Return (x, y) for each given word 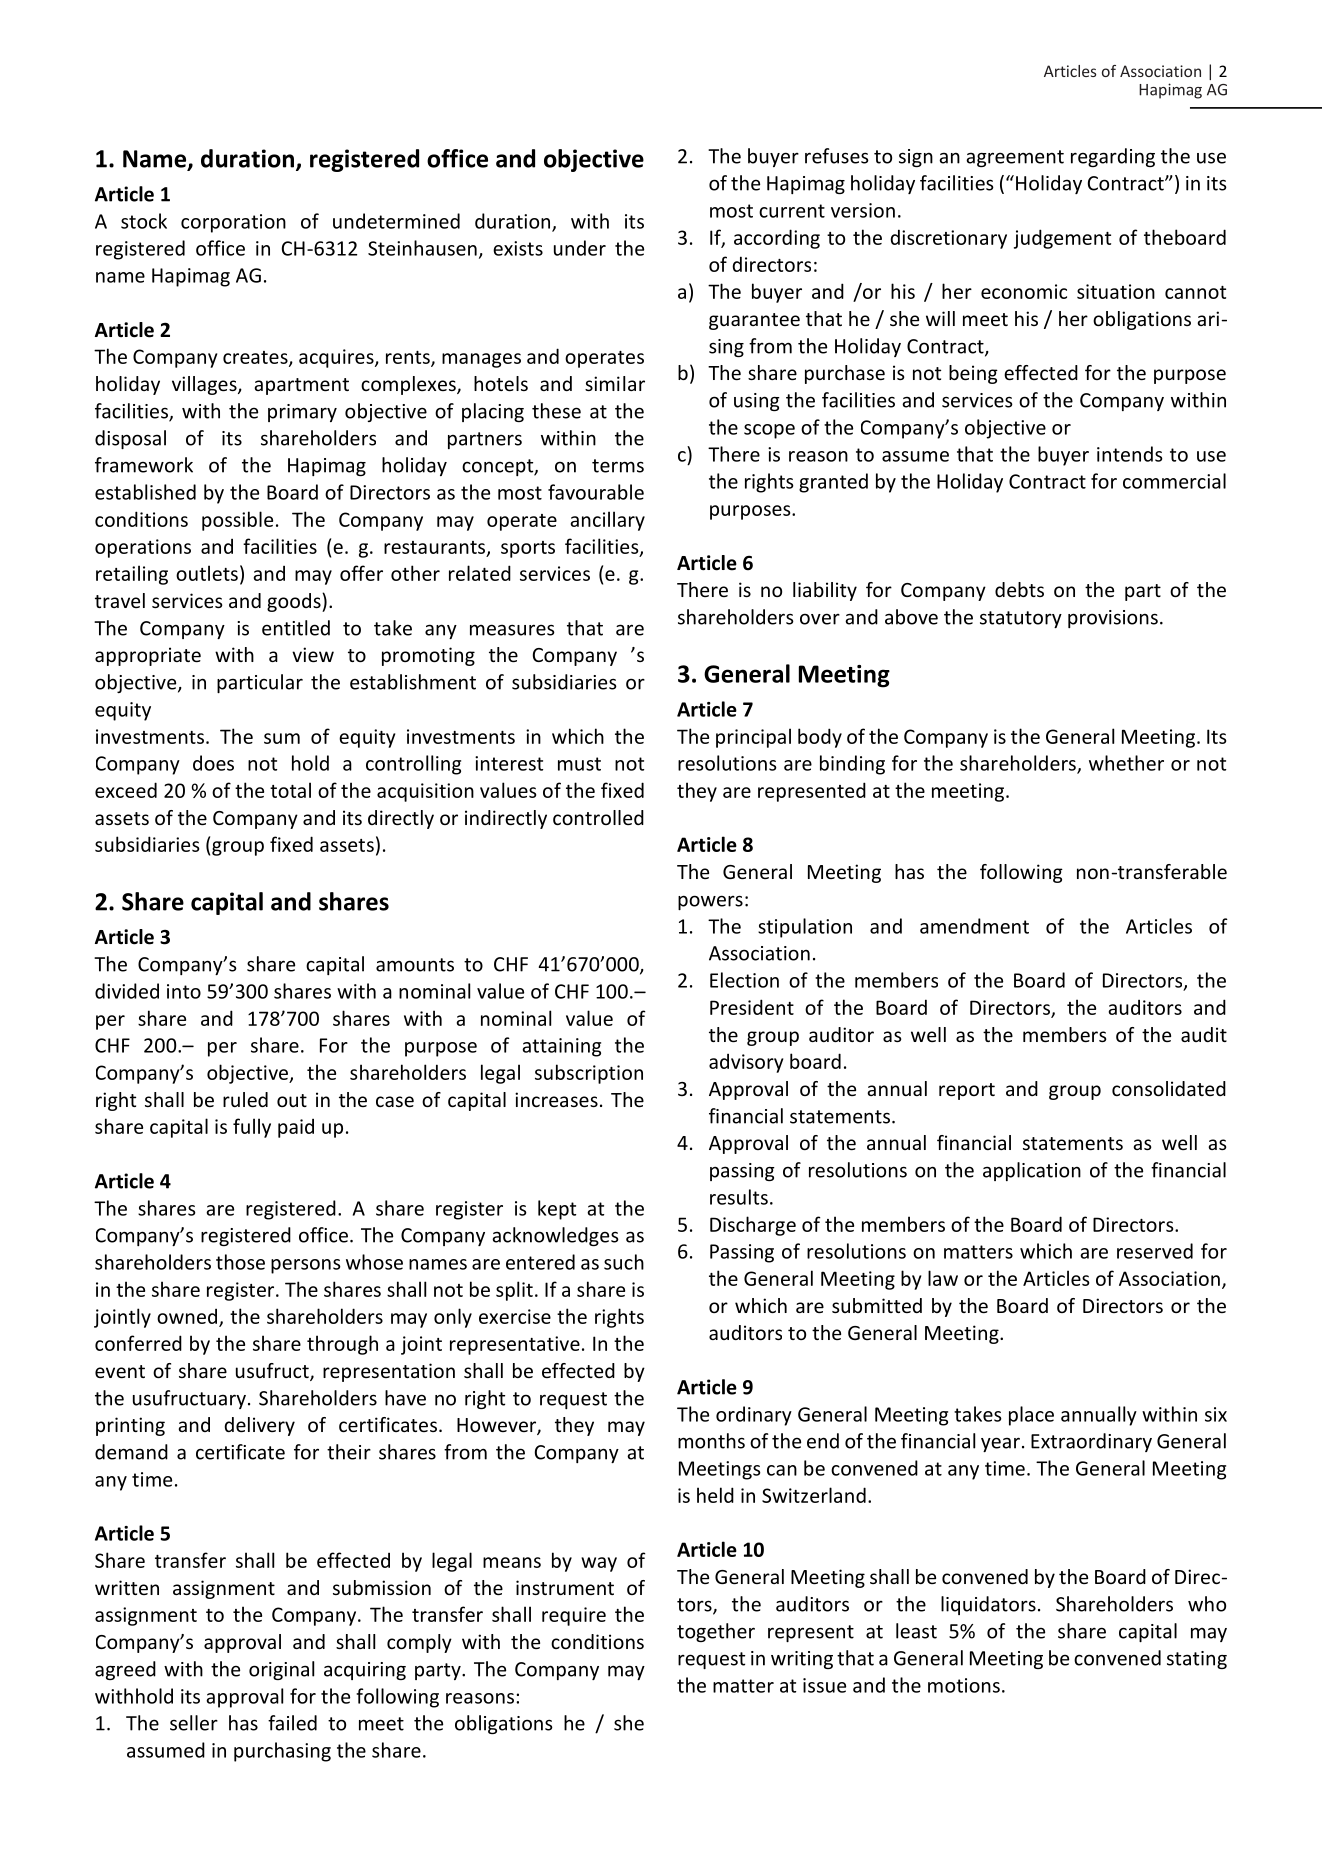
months (711, 1441)
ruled (245, 1099)
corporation (233, 223)
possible (237, 521)
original (281, 1670)
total (290, 790)
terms (618, 466)
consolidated (1169, 1088)
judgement (1062, 239)
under (580, 248)
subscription (589, 1074)
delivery (259, 1426)
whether (1126, 763)
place (1031, 1416)
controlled (598, 817)
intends (1130, 454)
